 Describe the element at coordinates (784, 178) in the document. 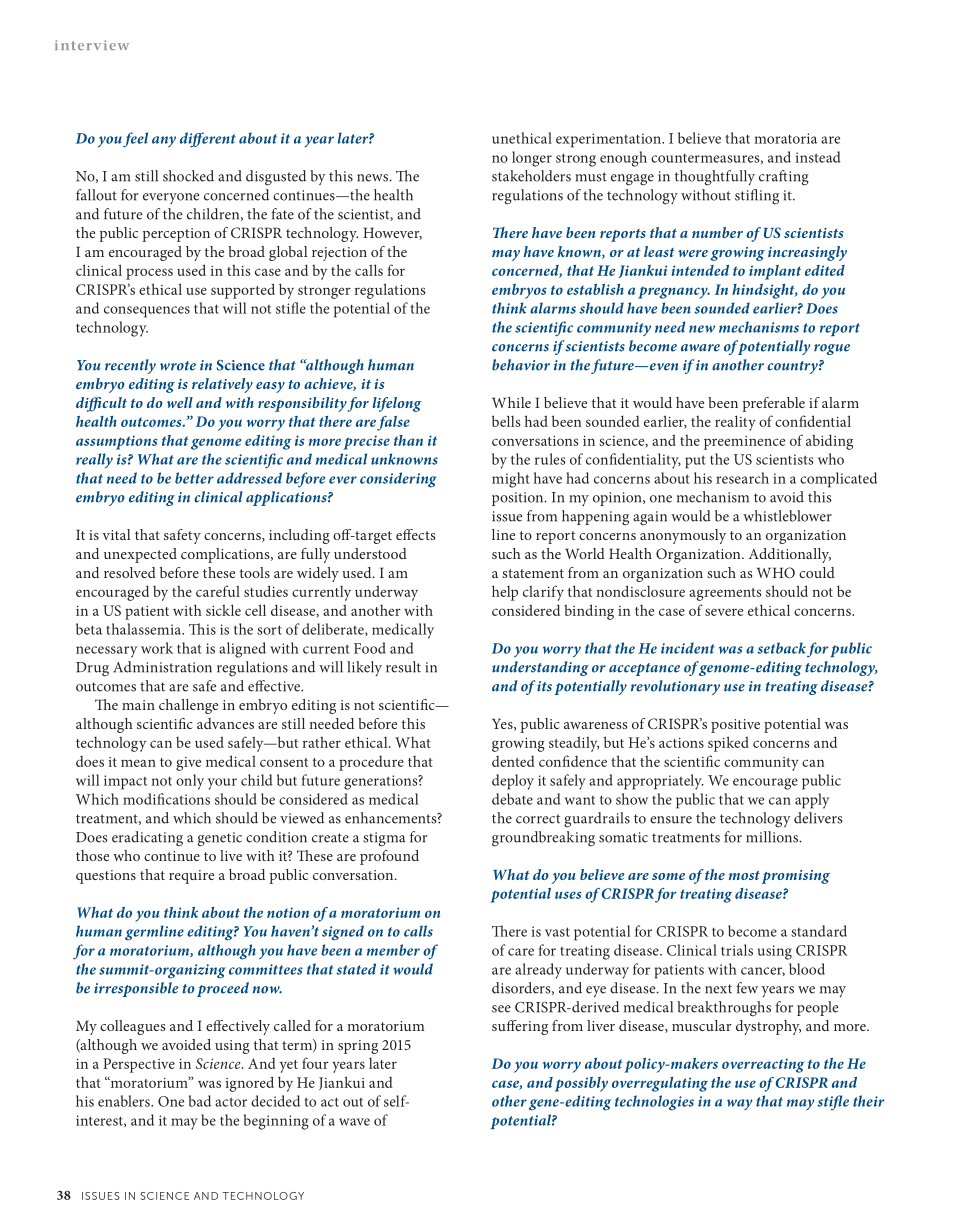

I see `crafting` at that location.
